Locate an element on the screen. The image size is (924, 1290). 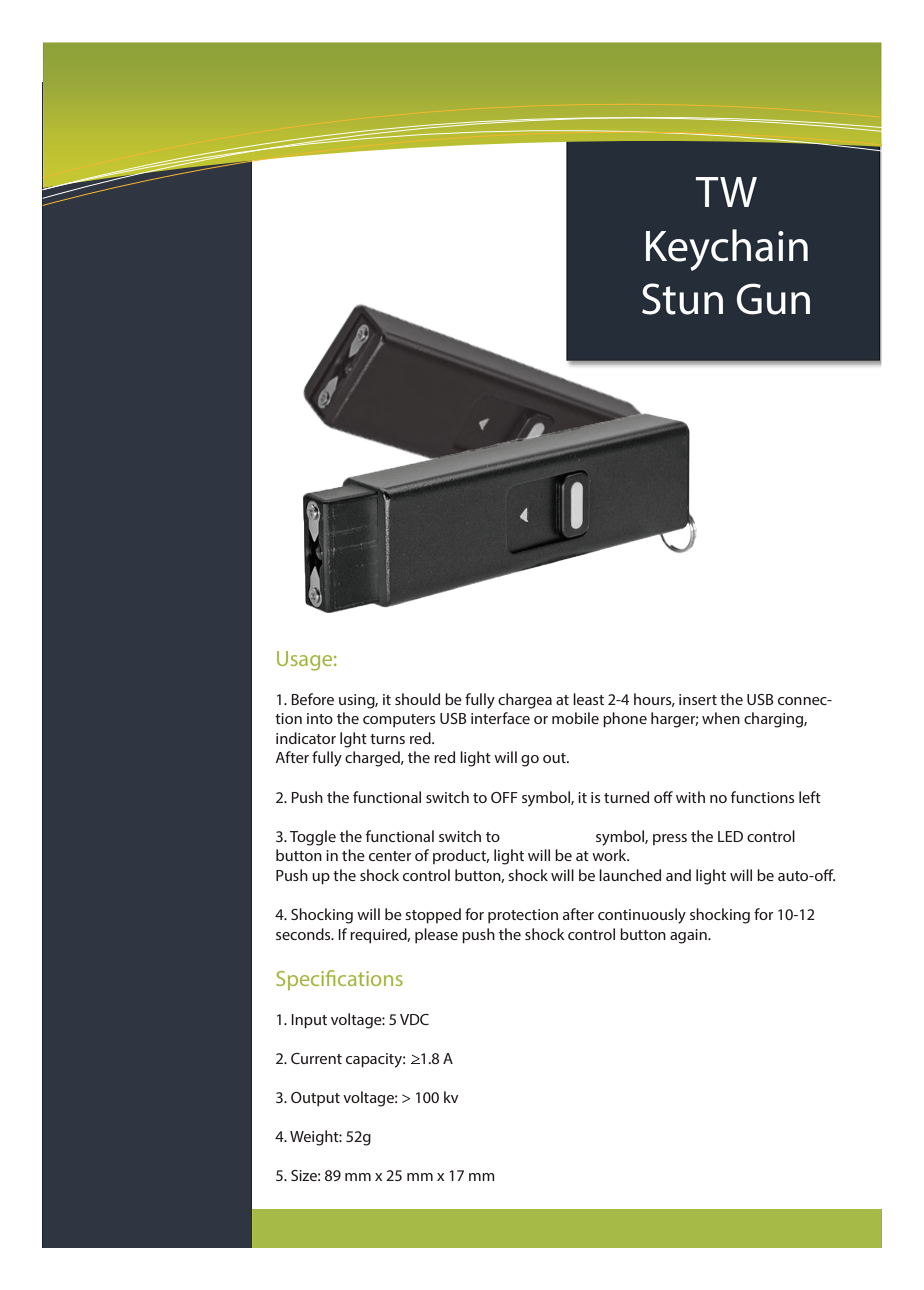
LED is located at coordinates (730, 836).
